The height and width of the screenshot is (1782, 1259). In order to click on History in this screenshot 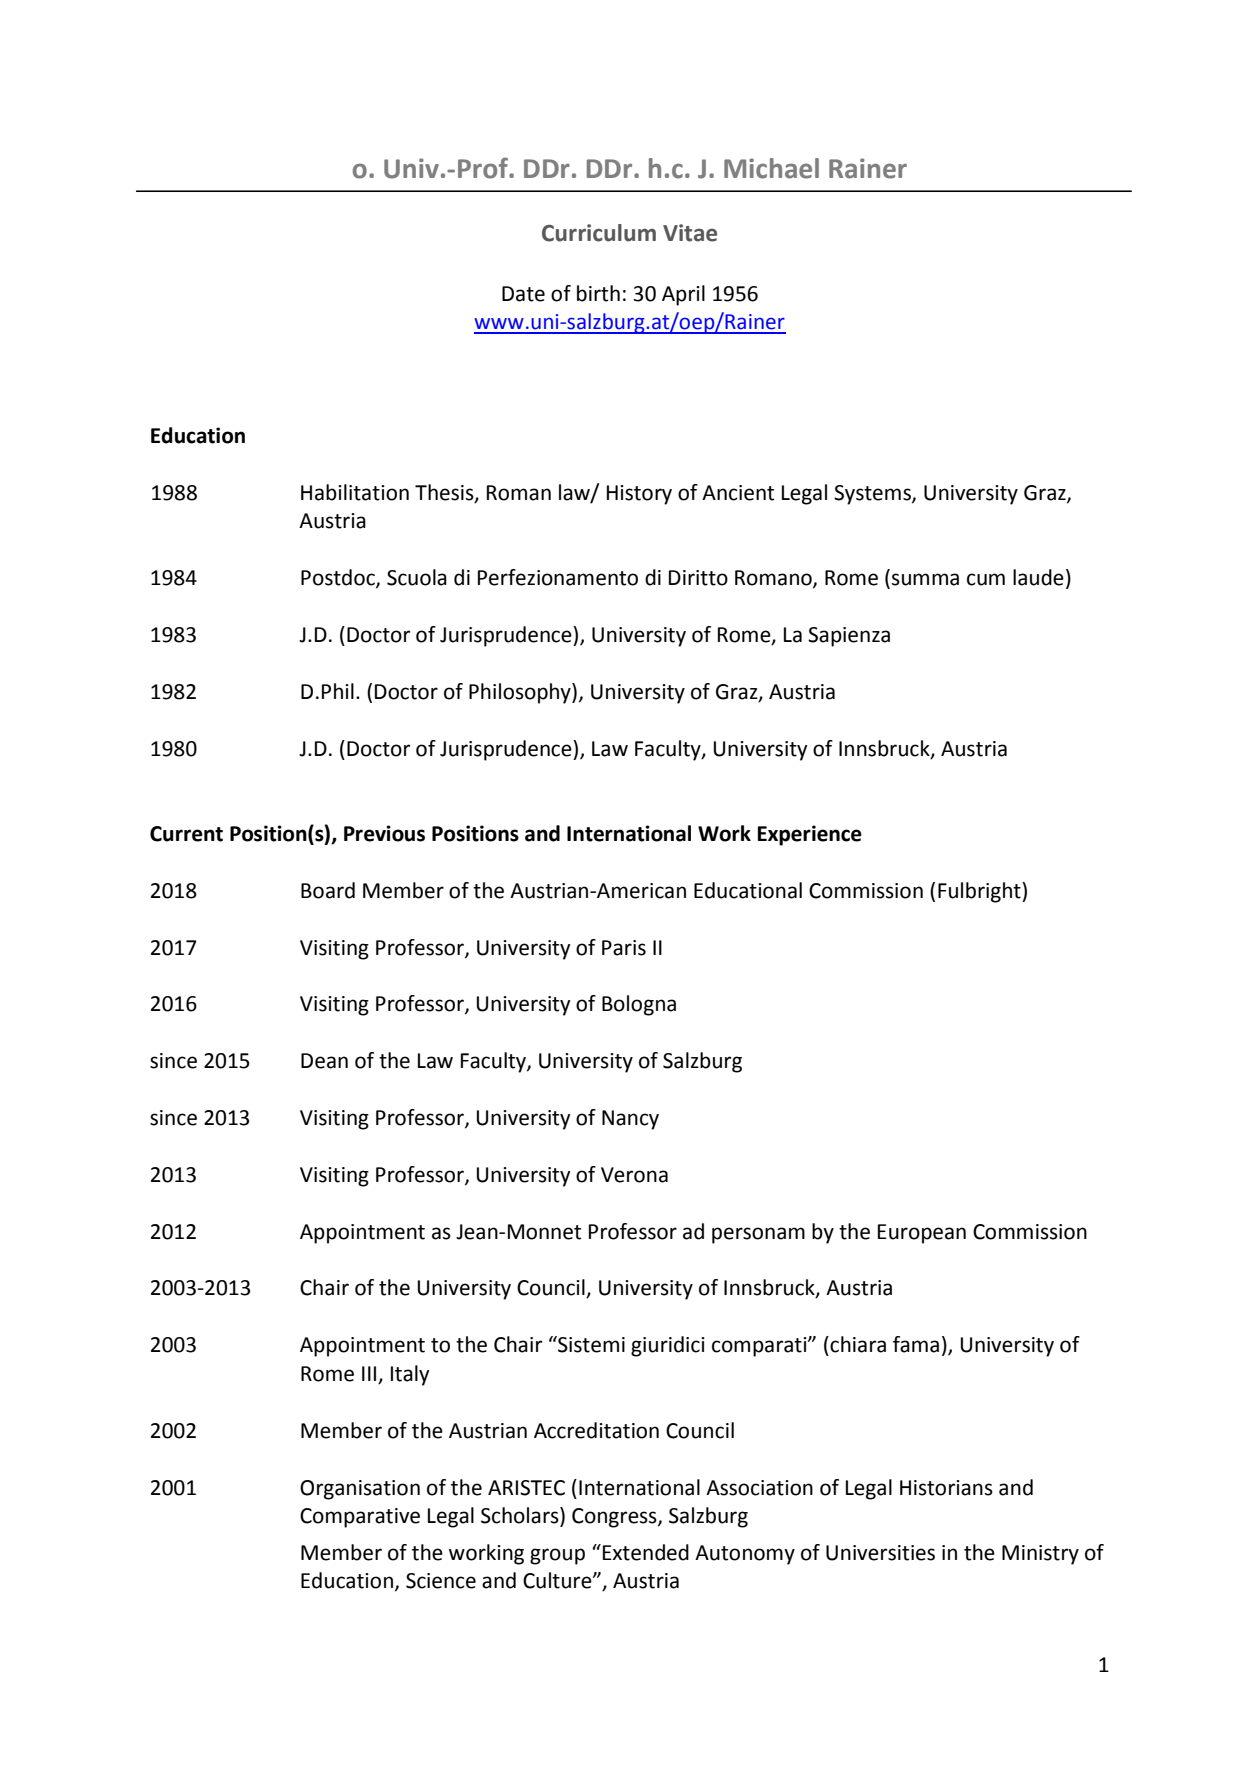, I will do `click(639, 495)`.
